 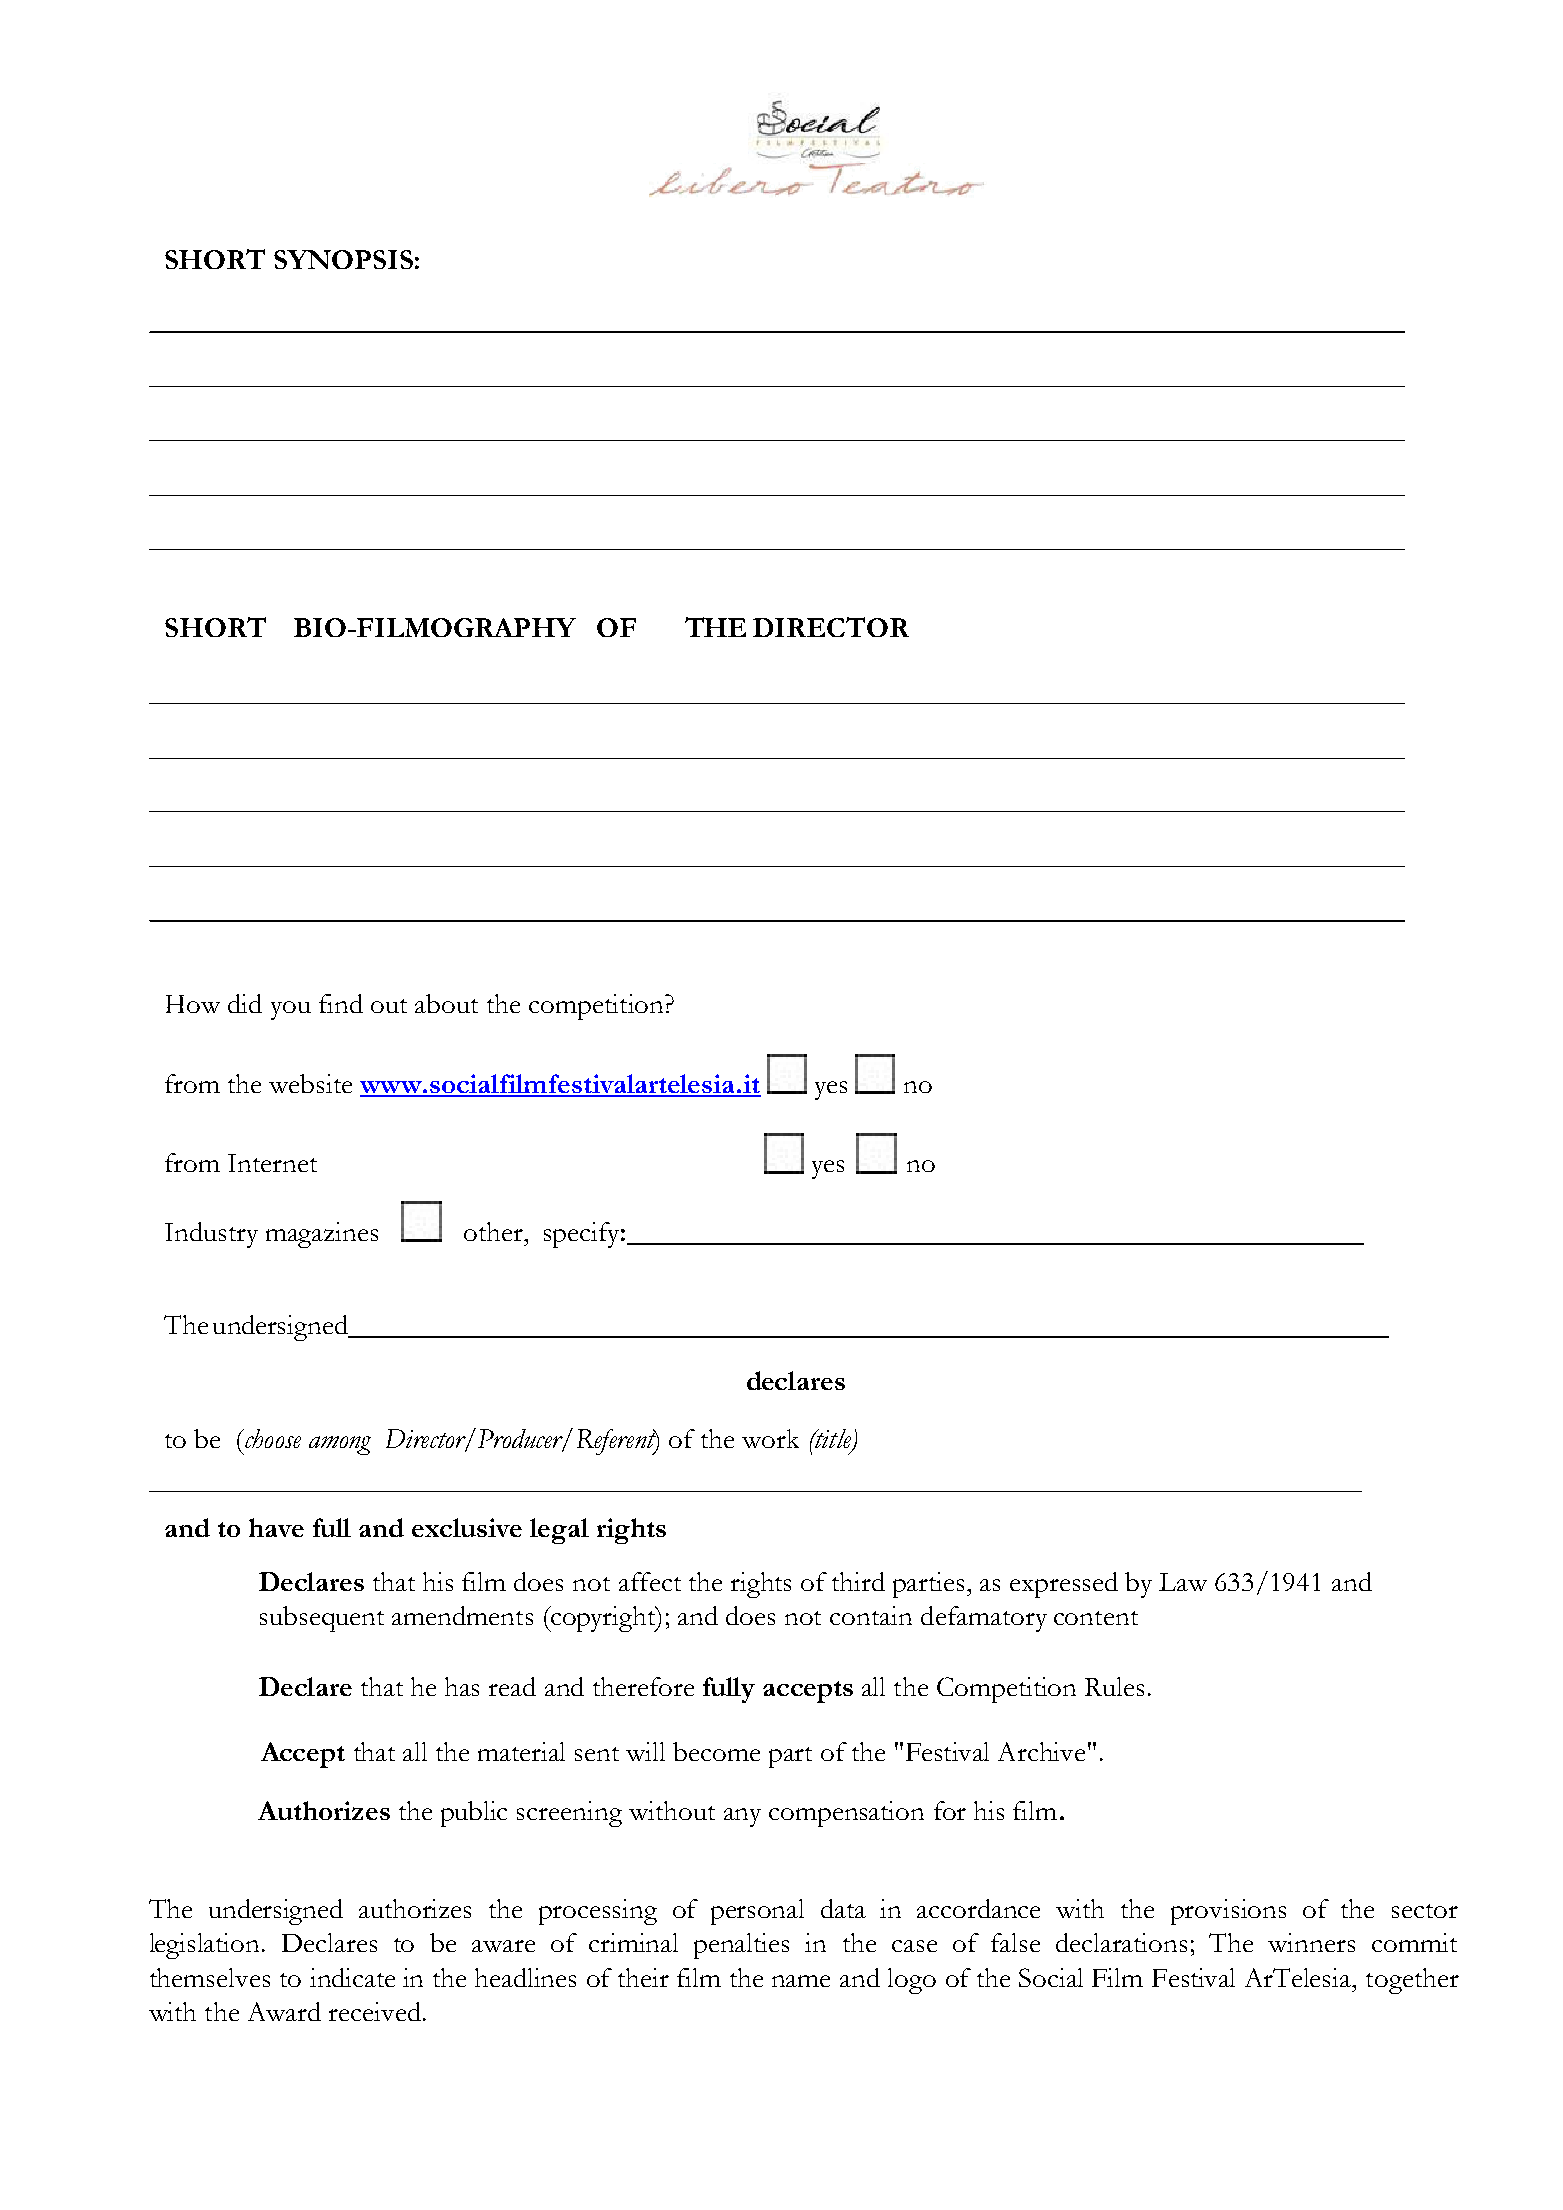 What do you see at coordinates (343, 259) in the screenshot?
I see `SYNOPSIS` at bounding box center [343, 259].
